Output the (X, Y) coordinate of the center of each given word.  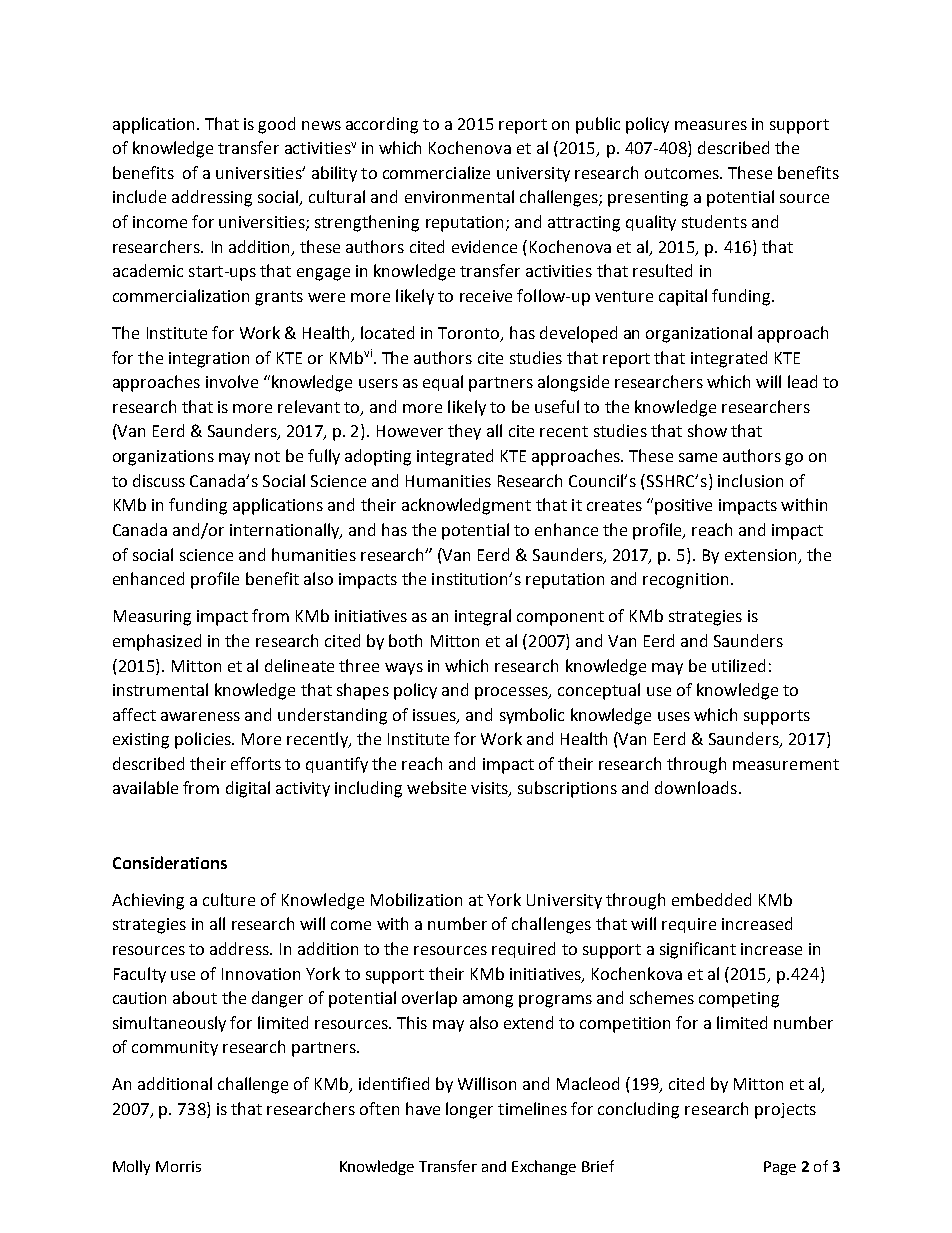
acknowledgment (466, 506)
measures (711, 125)
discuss (159, 480)
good (276, 125)
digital (248, 789)
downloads (696, 787)
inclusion (750, 480)
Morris (178, 1166)
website (436, 787)
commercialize (436, 172)
